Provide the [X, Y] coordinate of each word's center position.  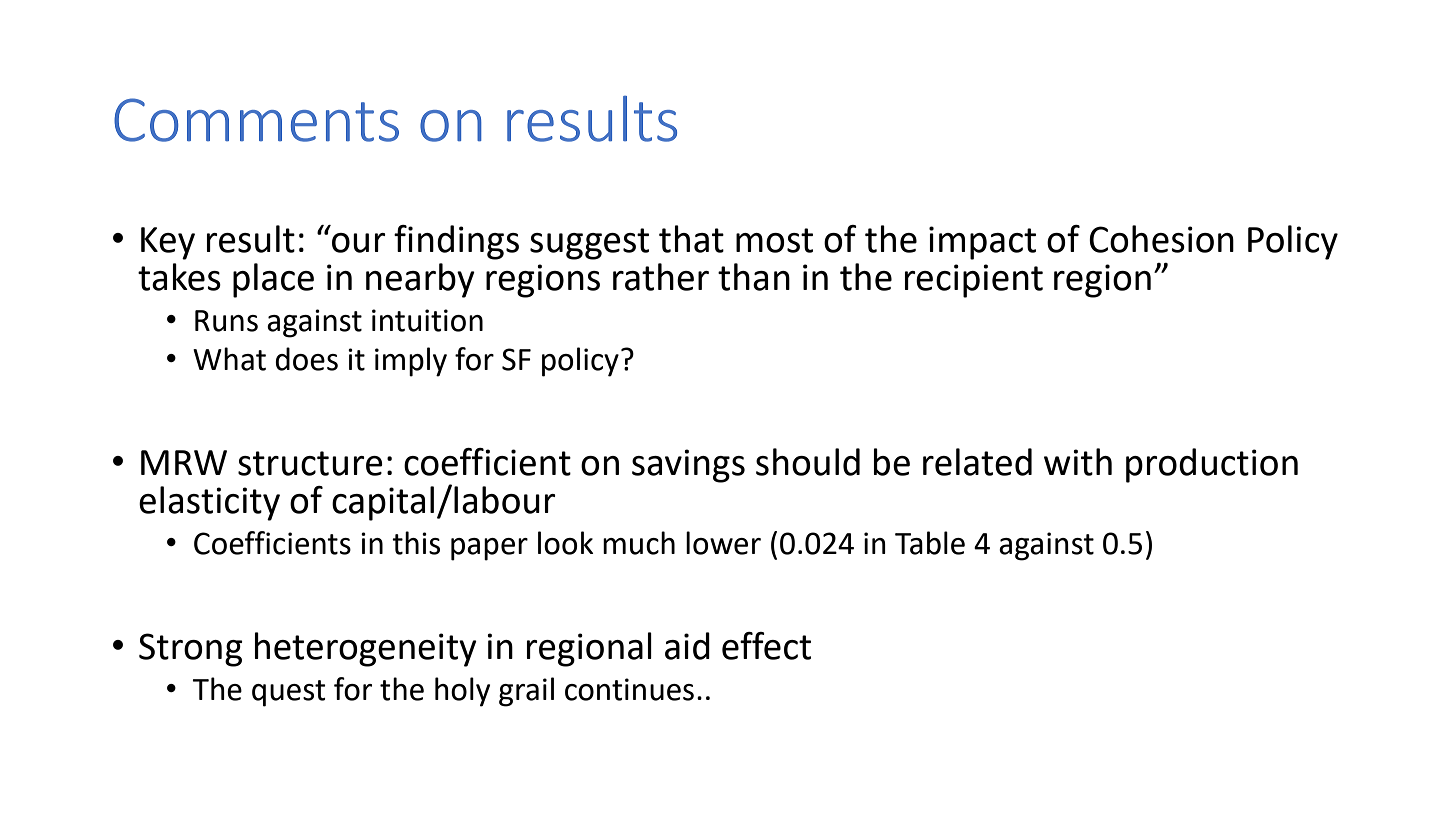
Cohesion [1161, 239]
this [416, 543]
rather [661, 277]
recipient [974, 281]
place [273, 280]
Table [930, 543]
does [306, 359]
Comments [256, 120]
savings [688, 466]
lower [723, 543]
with [1078, 462]
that [691, 239]
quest [289, 693]
